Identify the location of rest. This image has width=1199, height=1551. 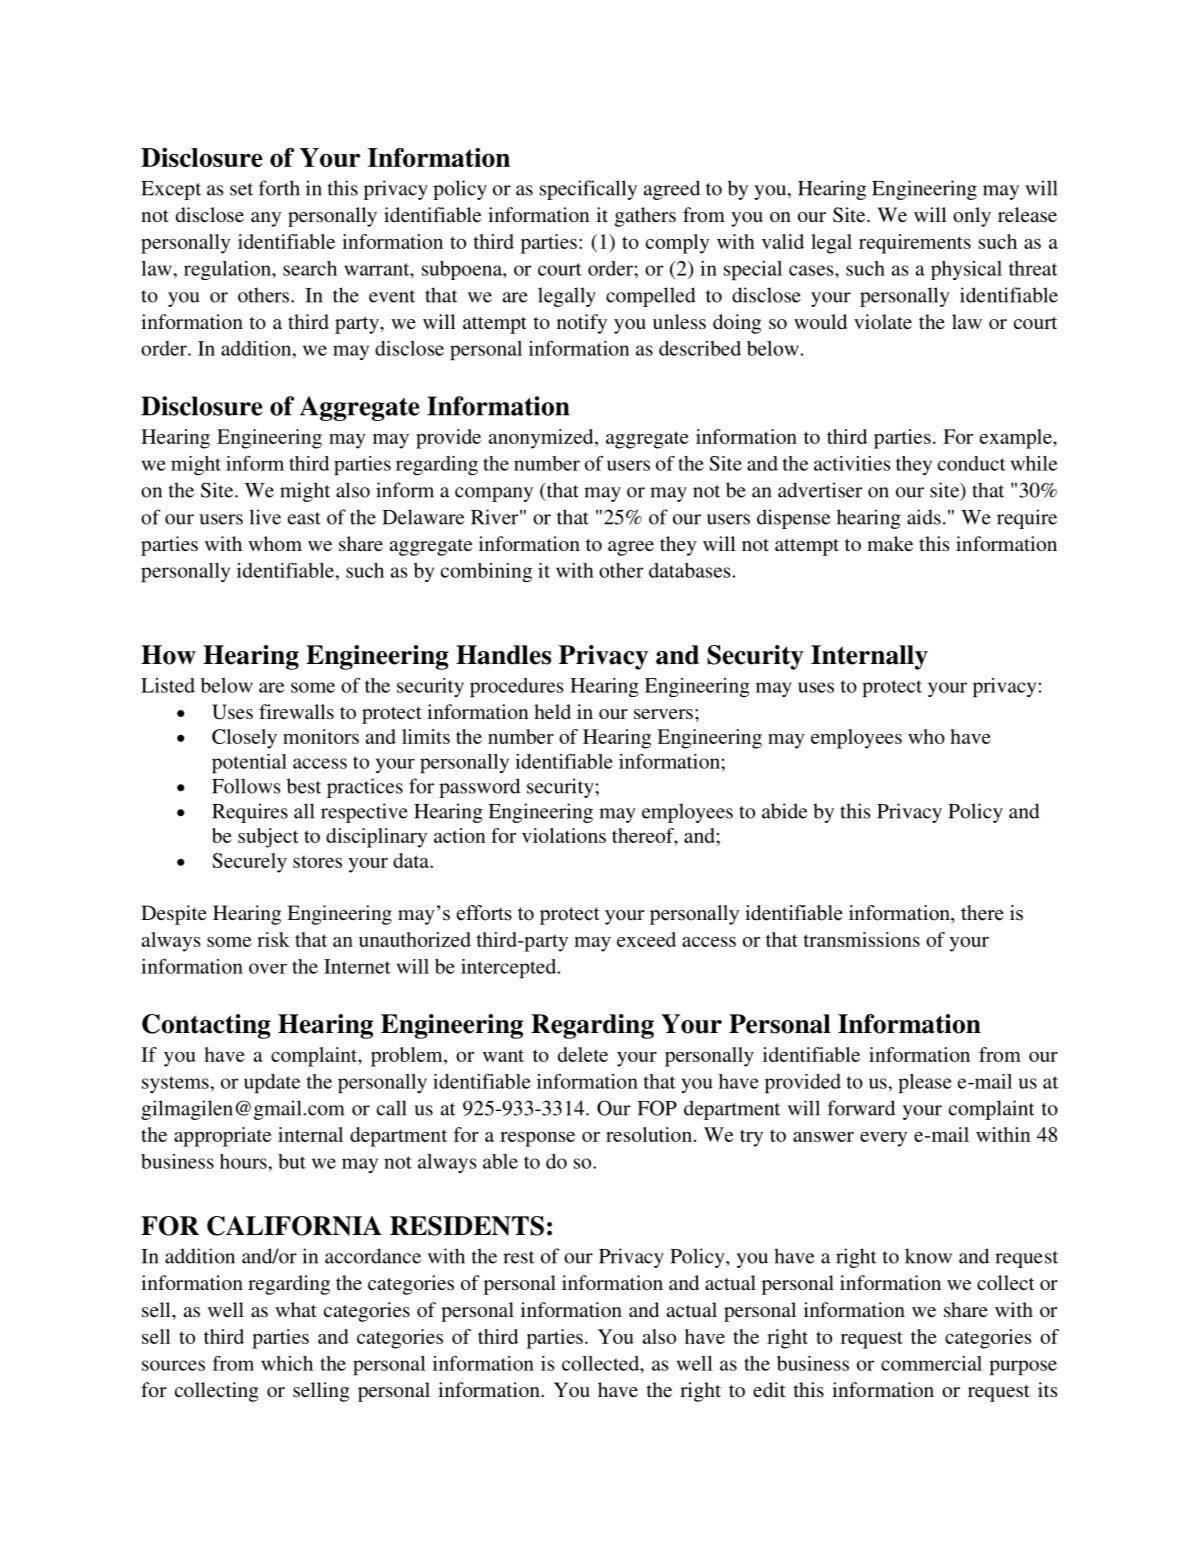
(518, 1257).
